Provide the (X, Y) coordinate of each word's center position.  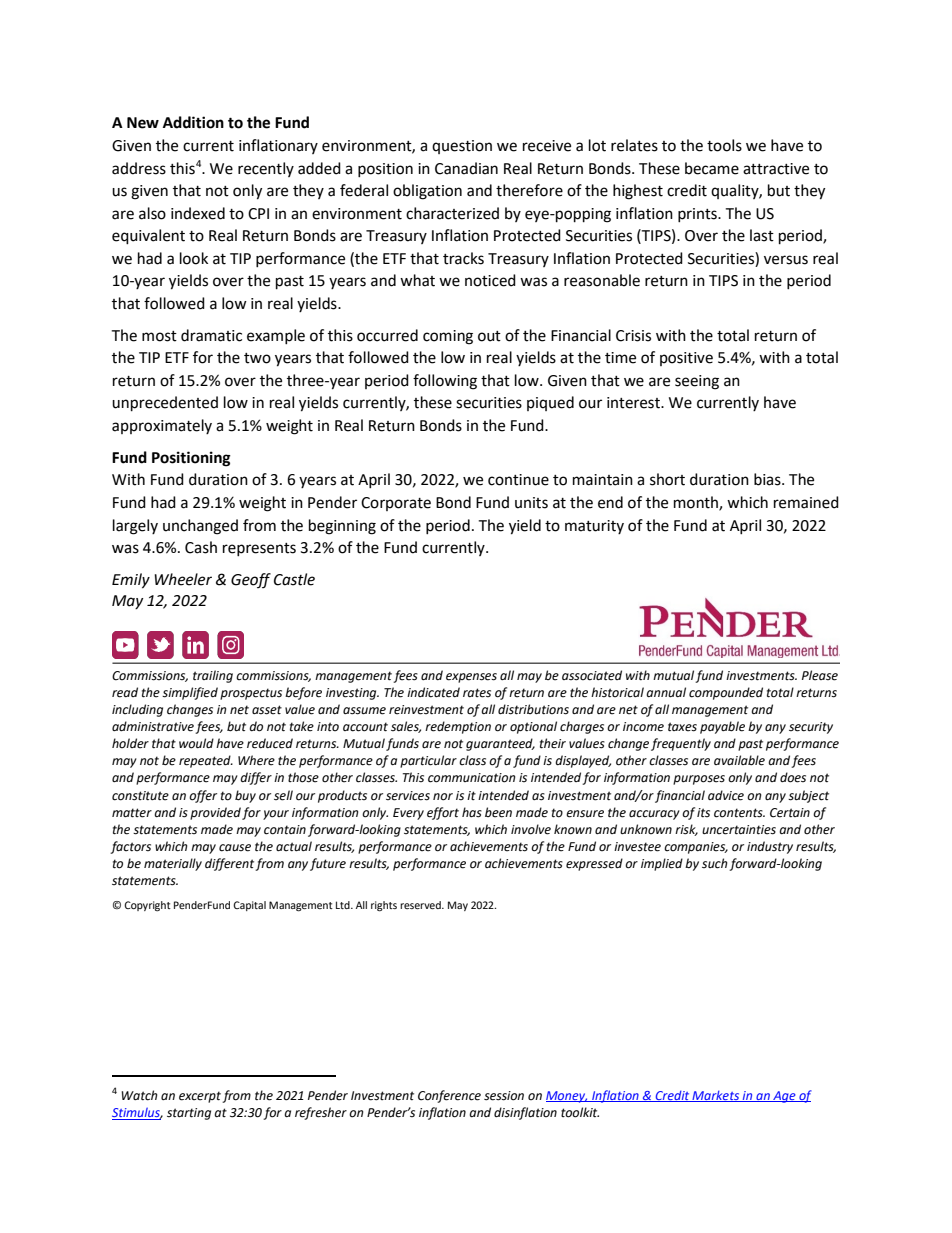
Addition (193, 122)
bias (768, 479)
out (489, 336)
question (462, 147)
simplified (190, 693)
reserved (421, 905)
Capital (249, 906)
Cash (201, 547)
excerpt (200, 1097)
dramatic (211, 335)
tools (724, 145)
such (715, 863)
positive (686, 359)
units (531, 503)
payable (722, 727)
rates (477, 693)
